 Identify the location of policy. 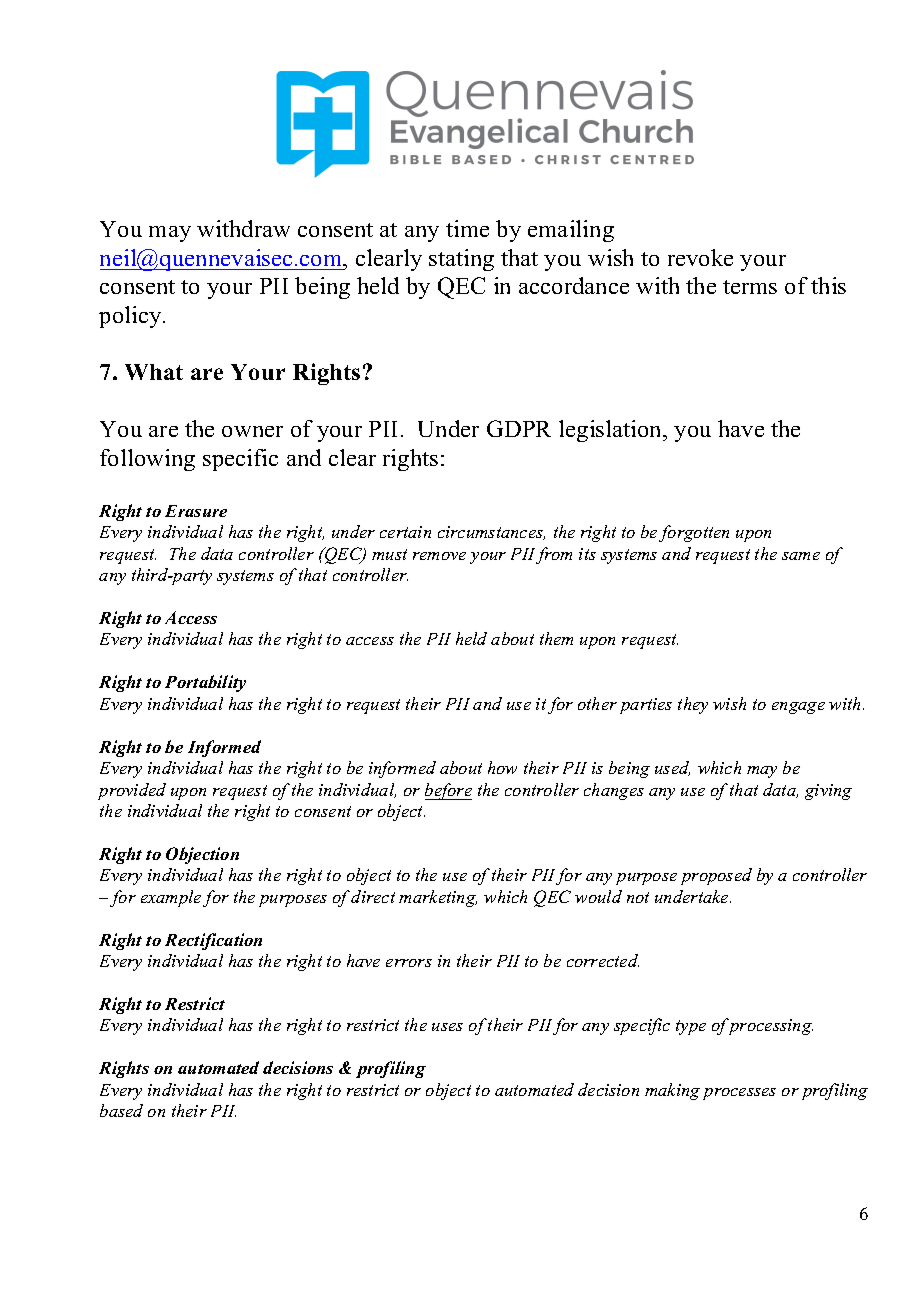
(131, 317).
